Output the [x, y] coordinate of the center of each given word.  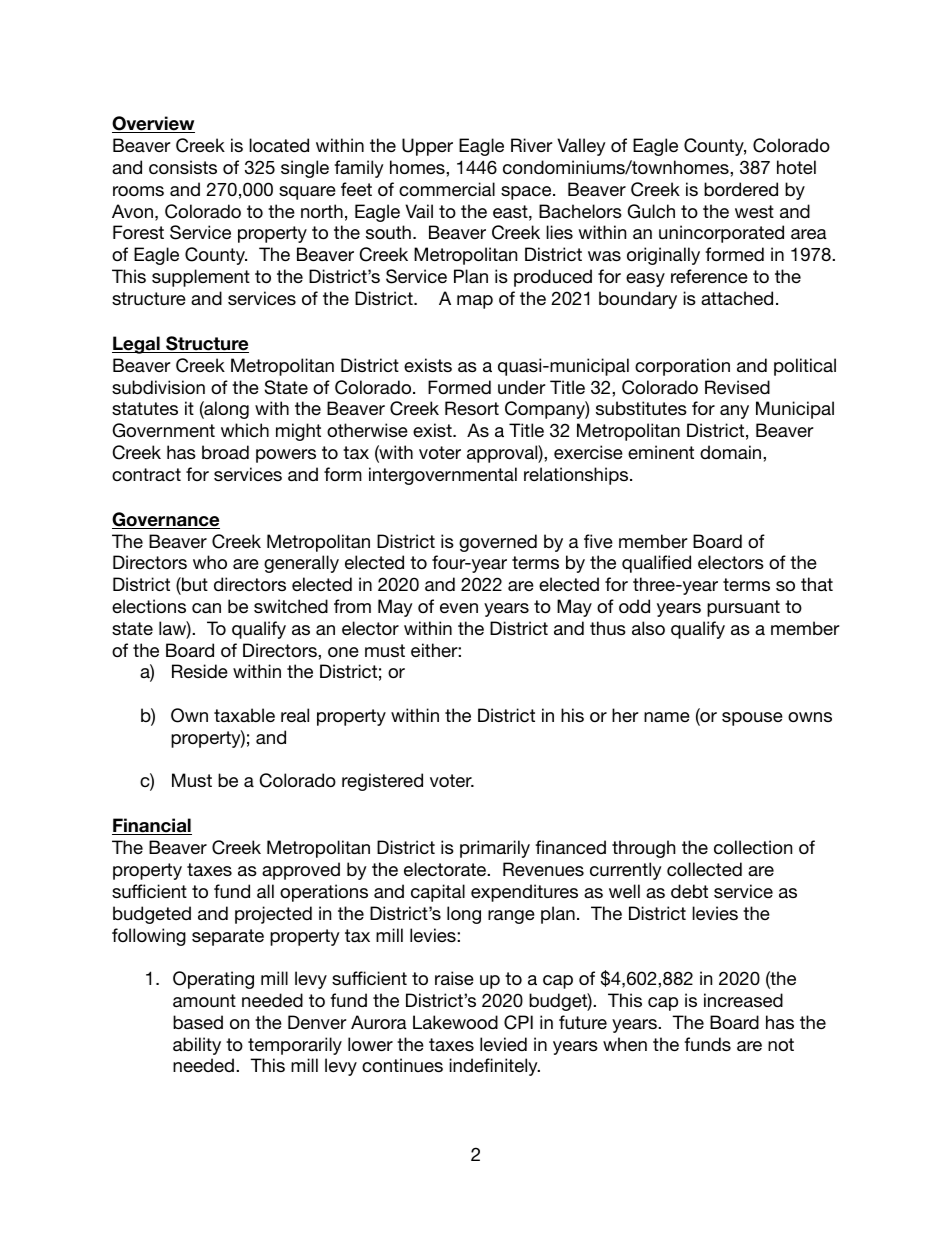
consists [183, 167]
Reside [200, 671]
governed [498, 543]
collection [753, 847]
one [343, 652]
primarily [495, 849]
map [475, 302]
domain [732, 452]
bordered [741, 189]
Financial [152, 826]
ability [197, 1046]
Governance [166, 520]
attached [737, 298]
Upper [427, 147]
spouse [752, 719]
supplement [201, 278]
